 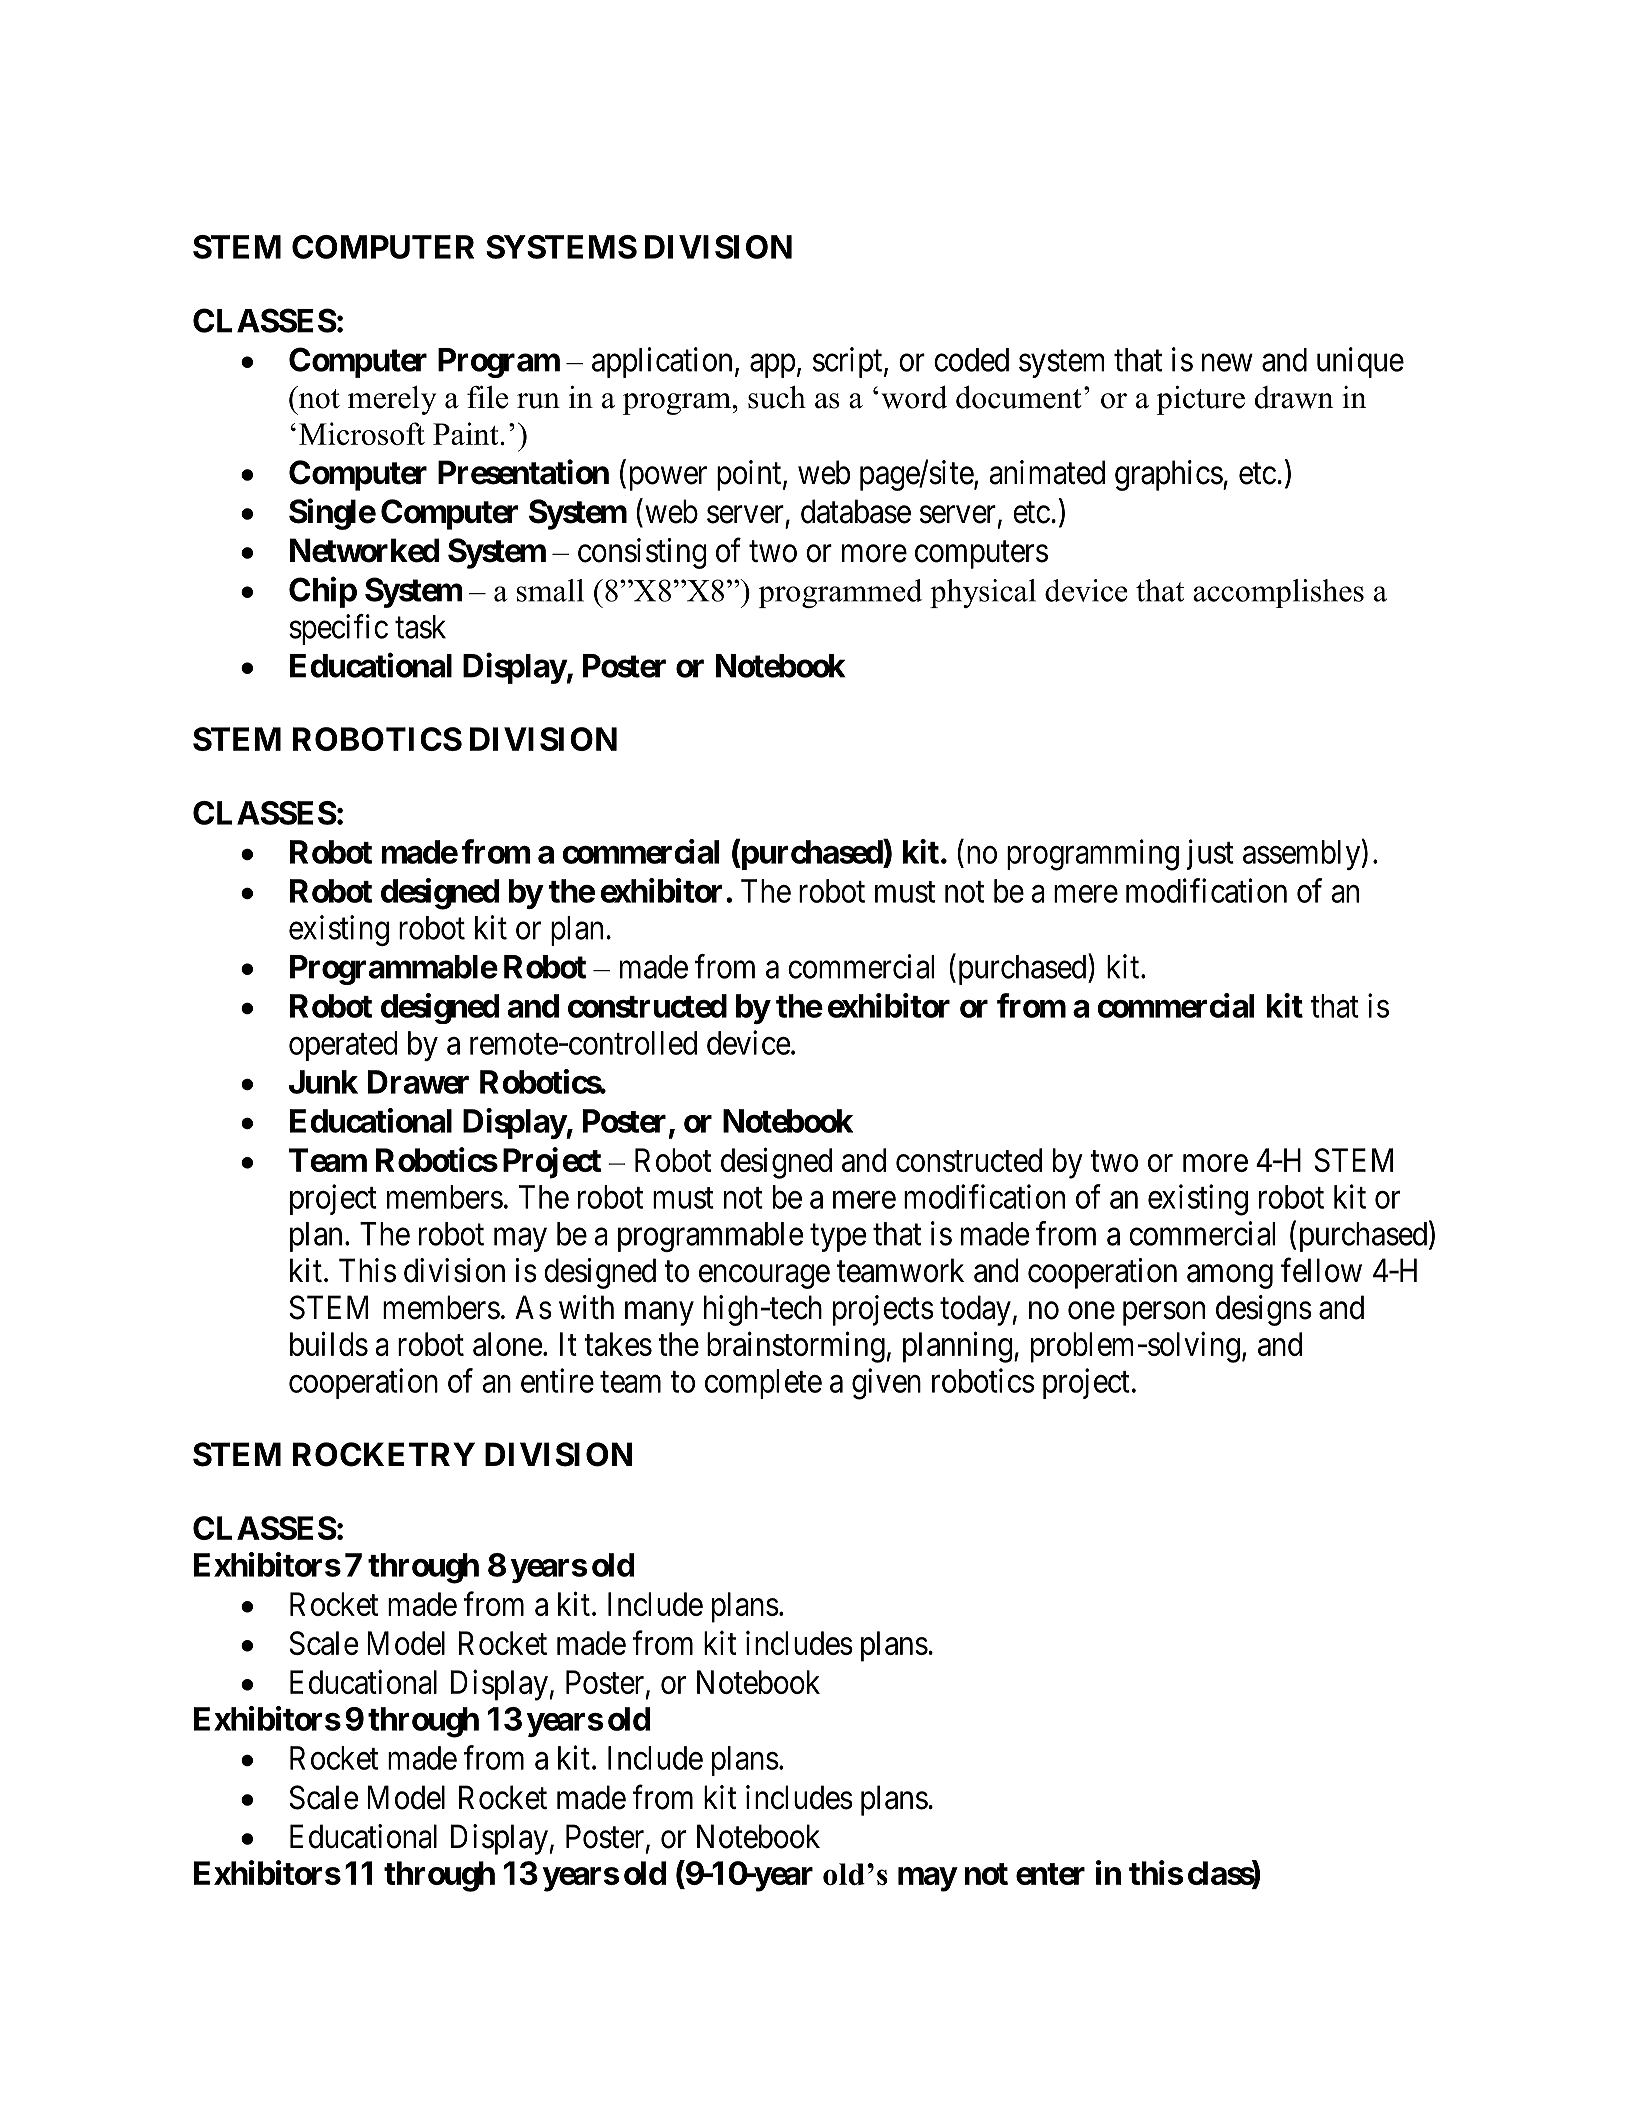 What do you see at coordinates (1230, 1277) in the screenshot?
I see `among` at bounding box center [1230, 1277].
